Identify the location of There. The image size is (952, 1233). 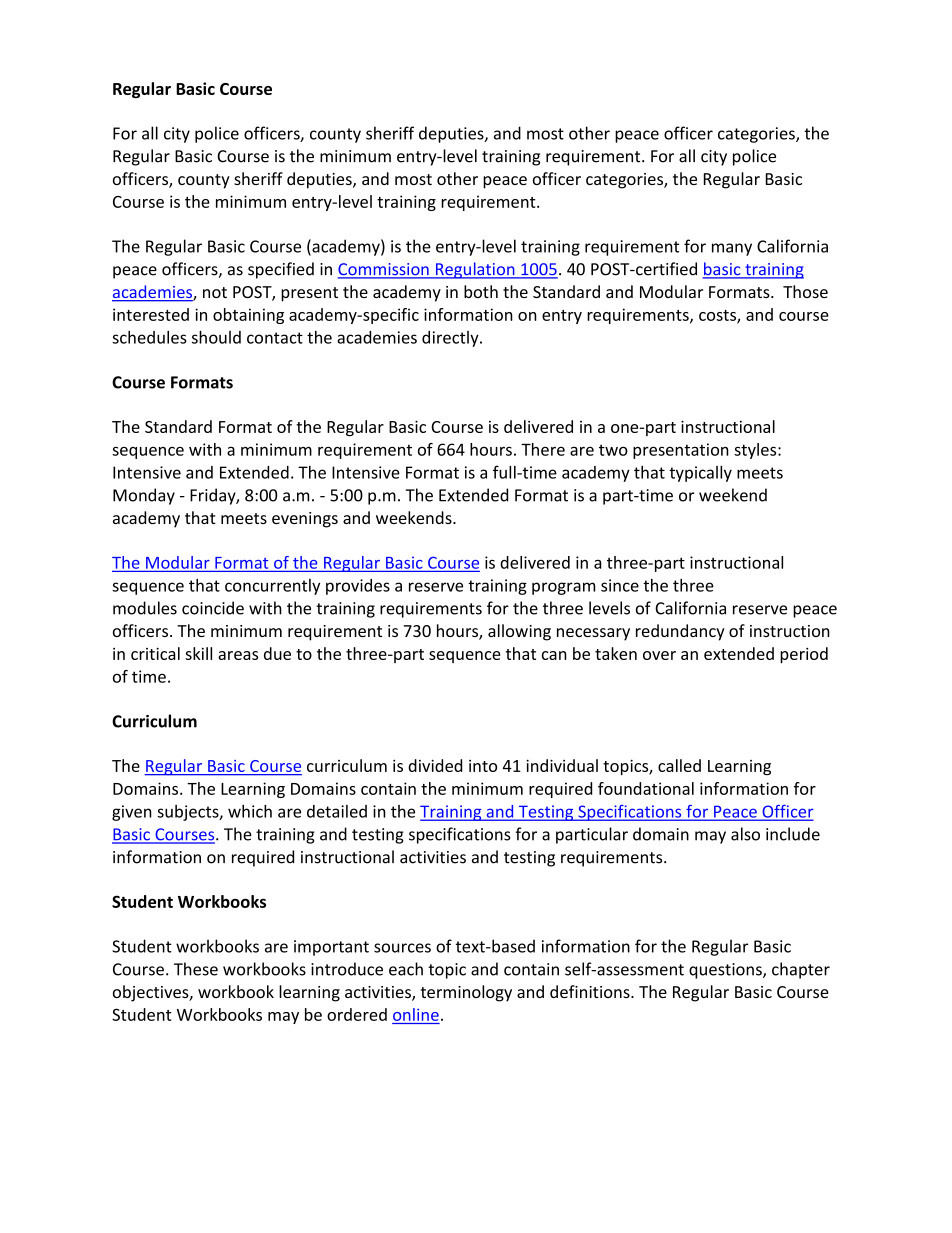
(543, 449).
